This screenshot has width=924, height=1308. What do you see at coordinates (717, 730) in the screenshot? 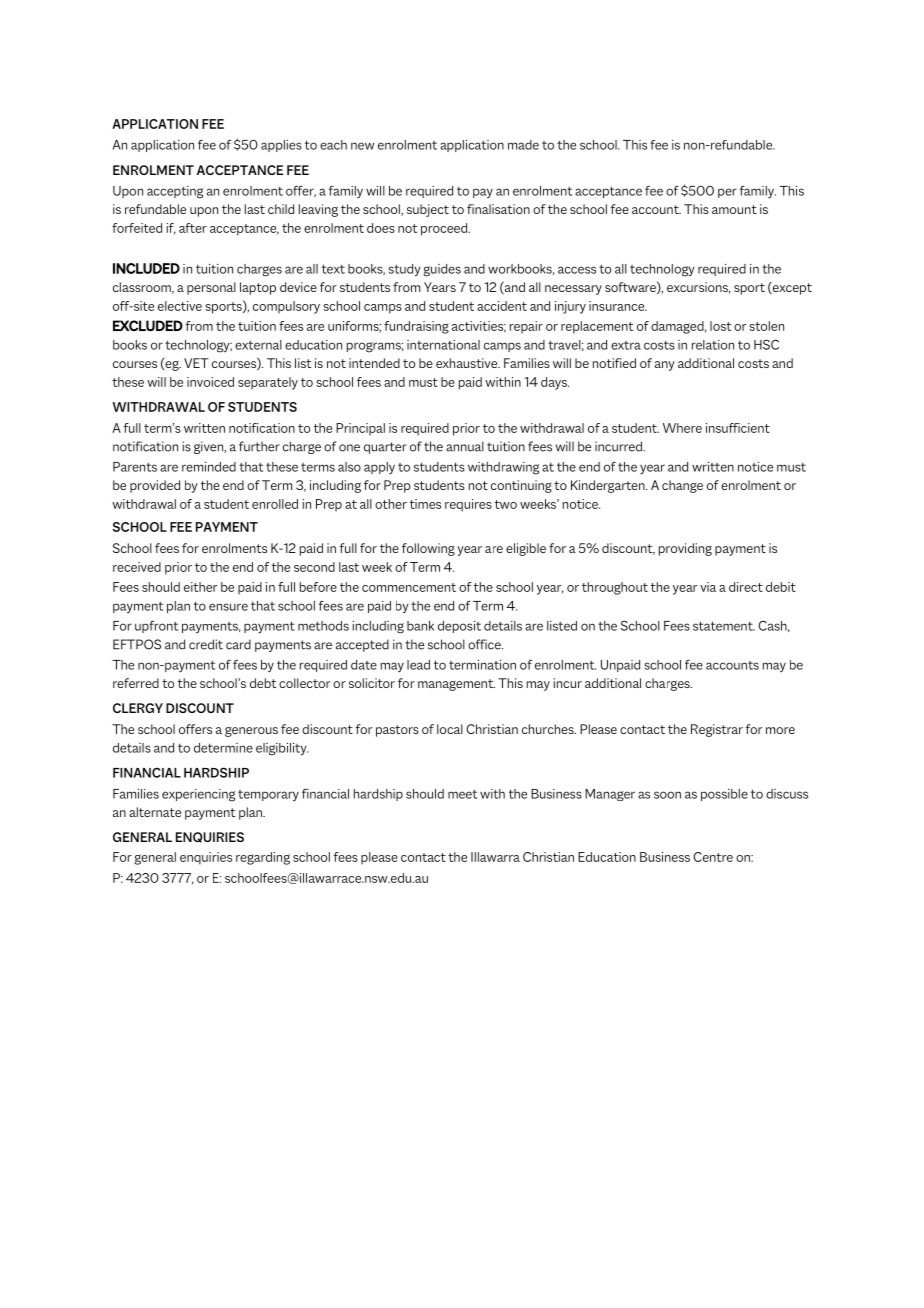
I see `Registrar` at bounding box center [717, 730].
